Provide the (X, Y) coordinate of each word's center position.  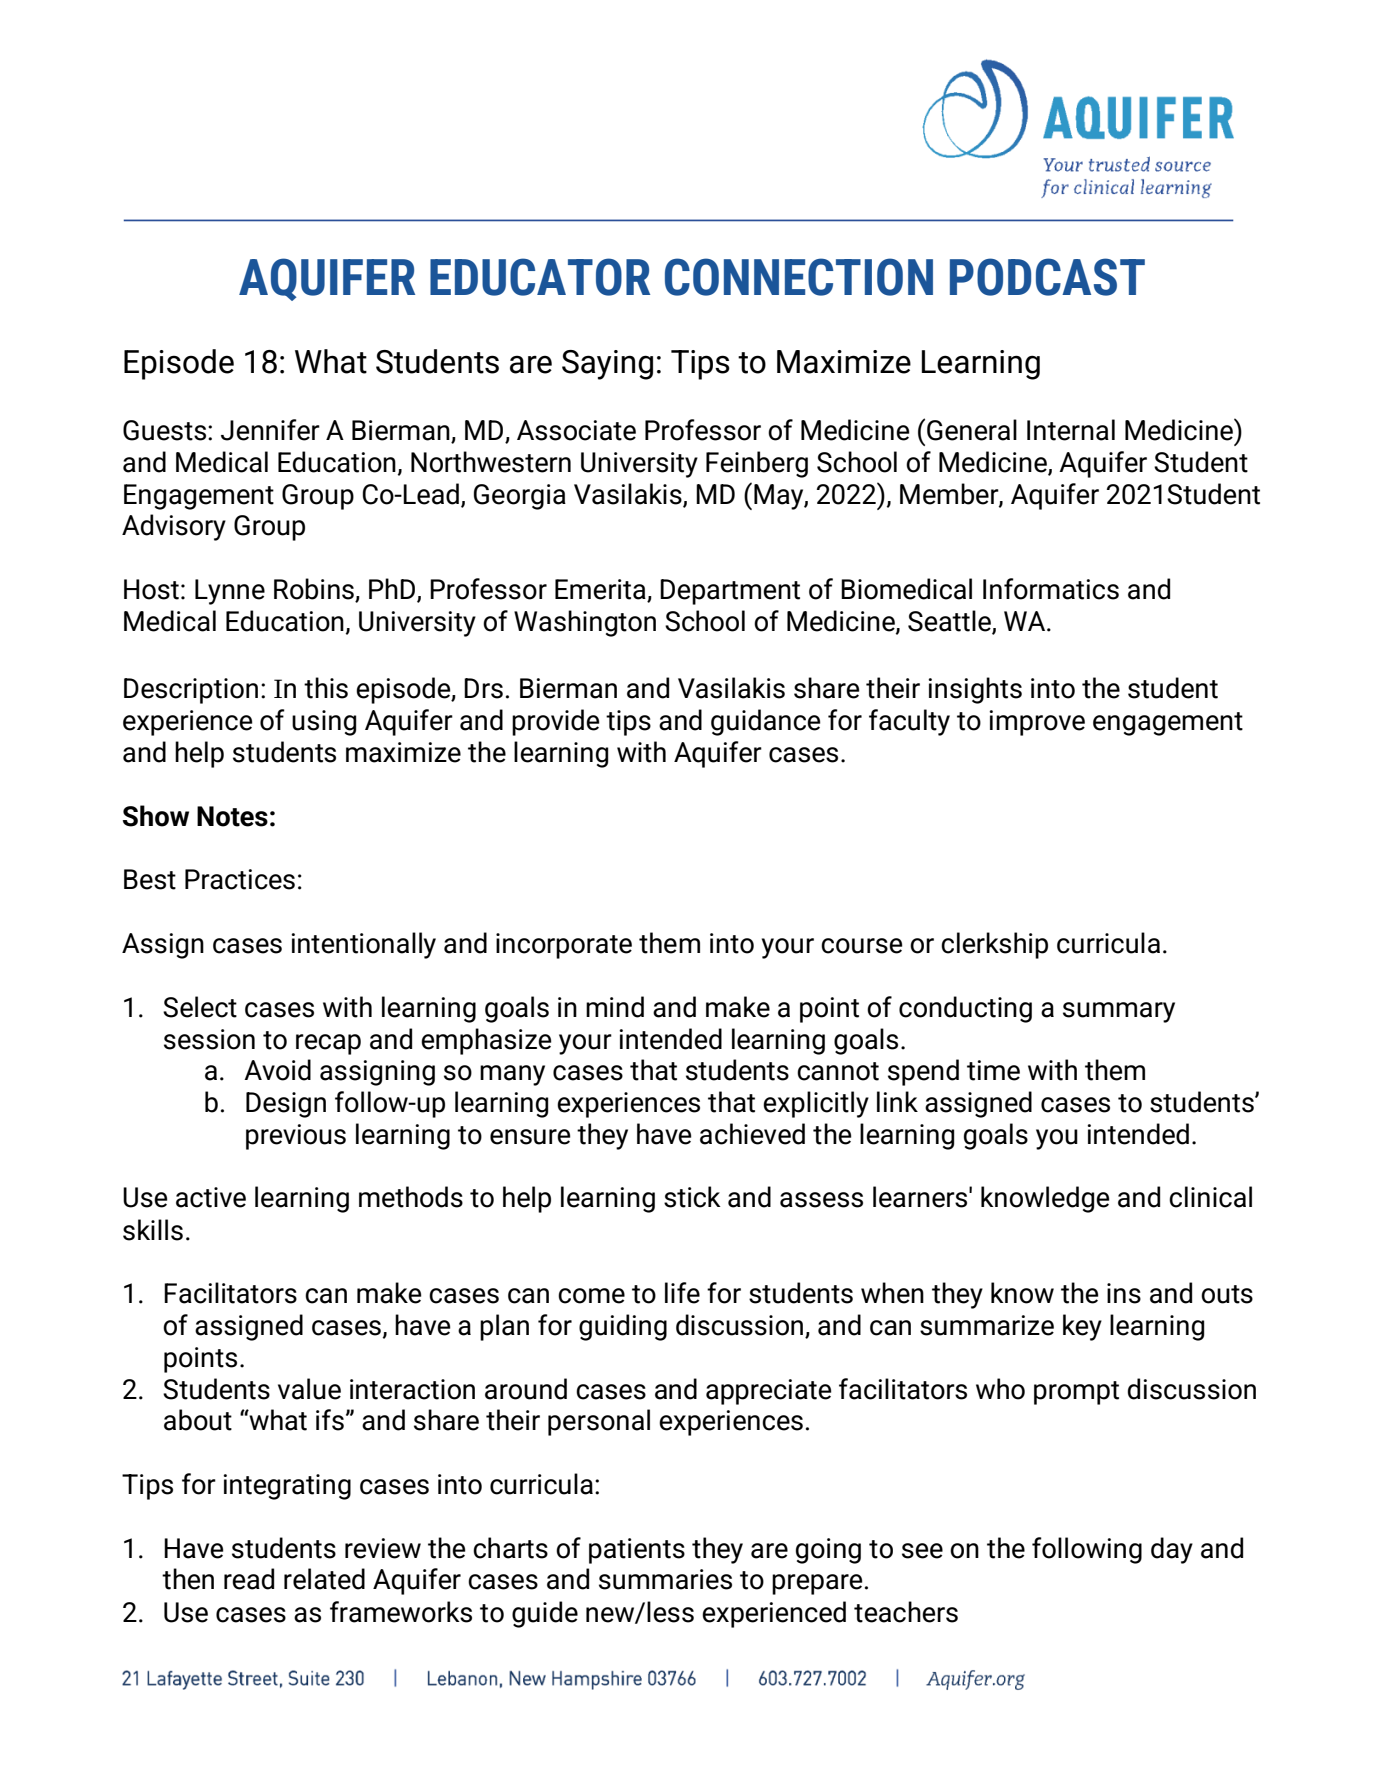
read (249, 1579)
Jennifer (270, 430)
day (1172, 1550)
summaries (665, 1579)
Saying (607, 365)
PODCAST (1047, 277)
